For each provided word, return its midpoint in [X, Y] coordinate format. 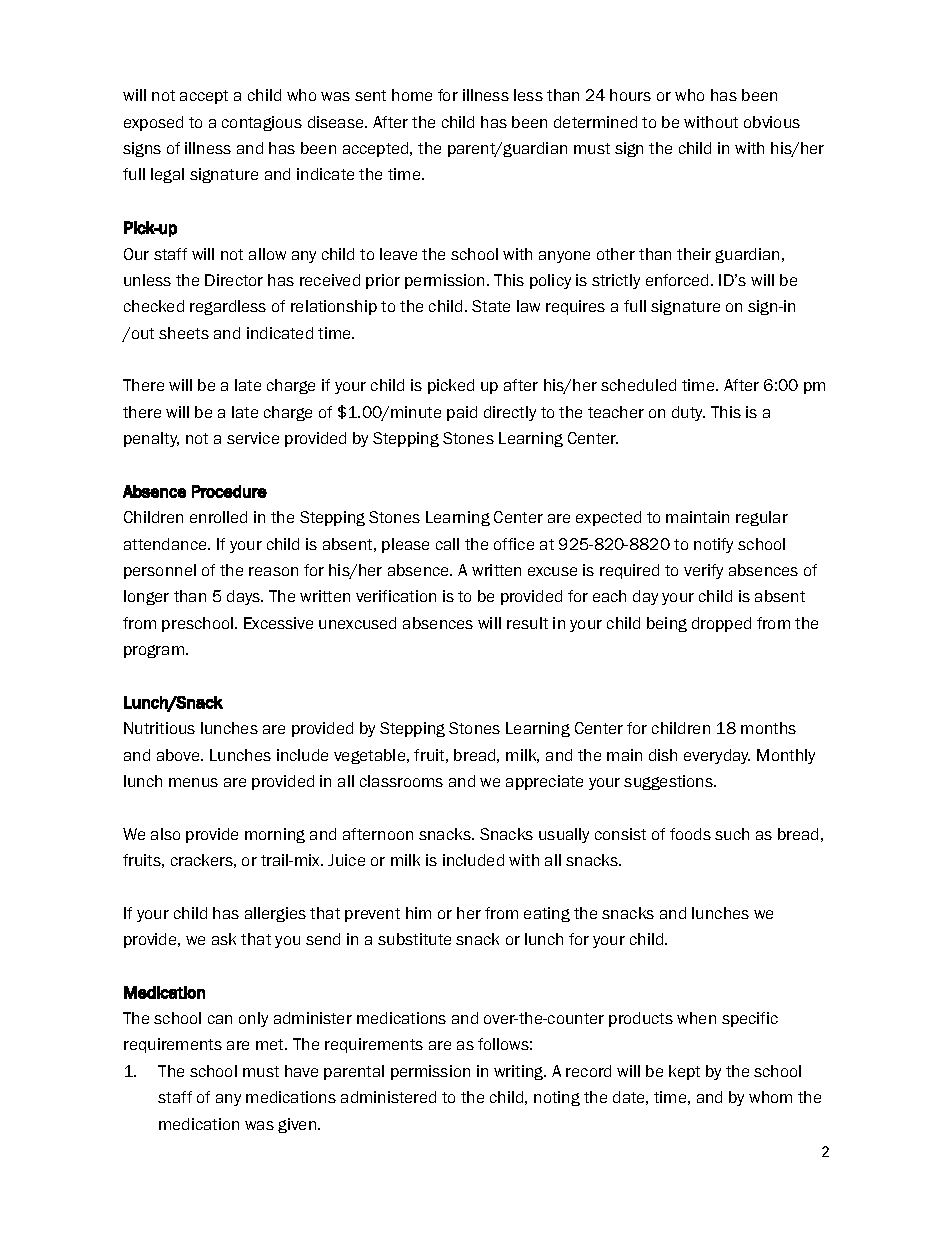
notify [713, 545]
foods [690, 834]
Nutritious [159, 728]
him [418, 913]
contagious [262, 123]
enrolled [218, 517]
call [447, 544]
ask [224, 939]
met [271, 1044]
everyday [717, 756]
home [412, 95]
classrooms [401, 781]
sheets [184, 333]
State [491, 306]
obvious [772, 122]
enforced [677, 280]
